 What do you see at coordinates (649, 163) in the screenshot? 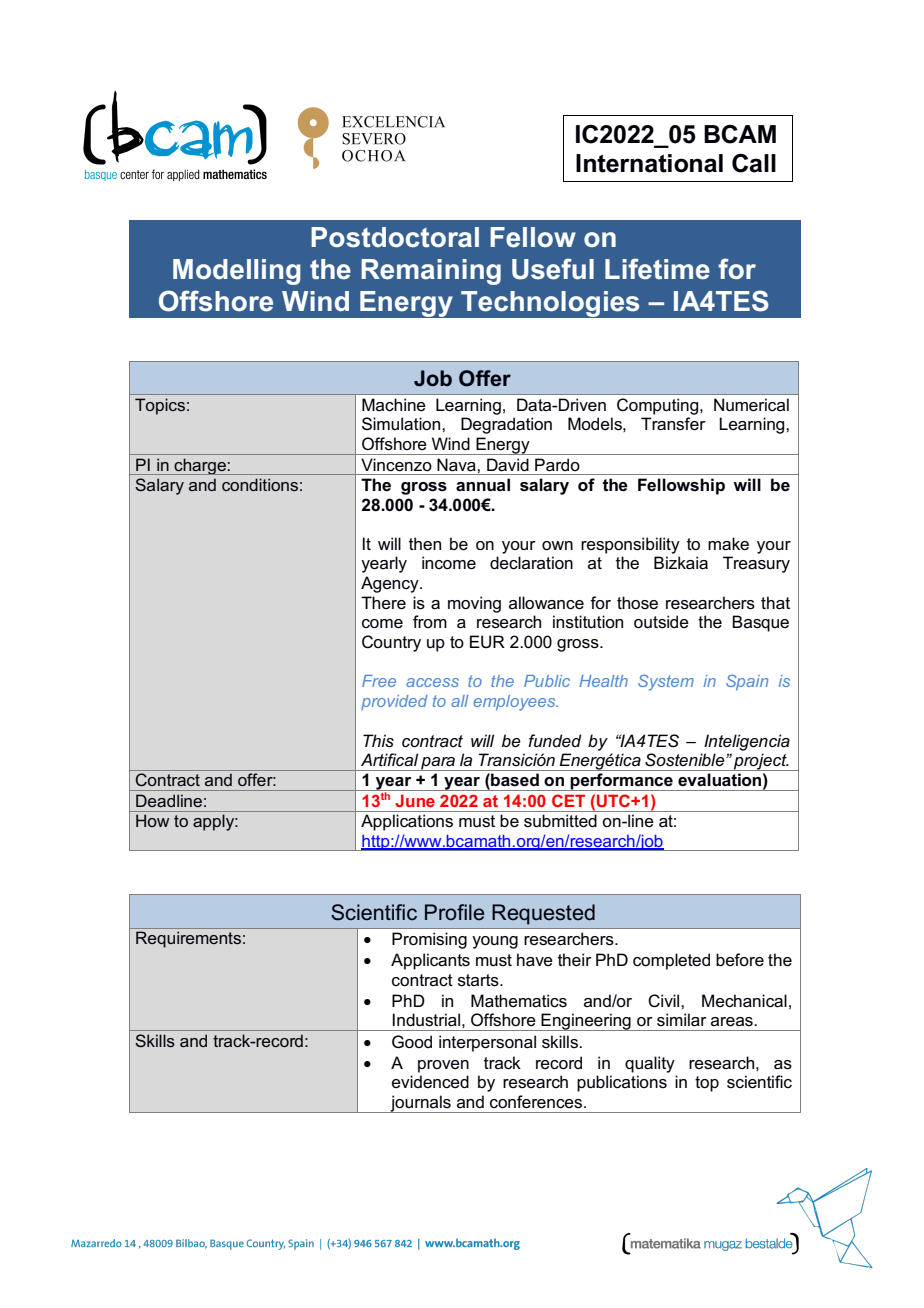
I see `International` at bounding box center [649, 163].
